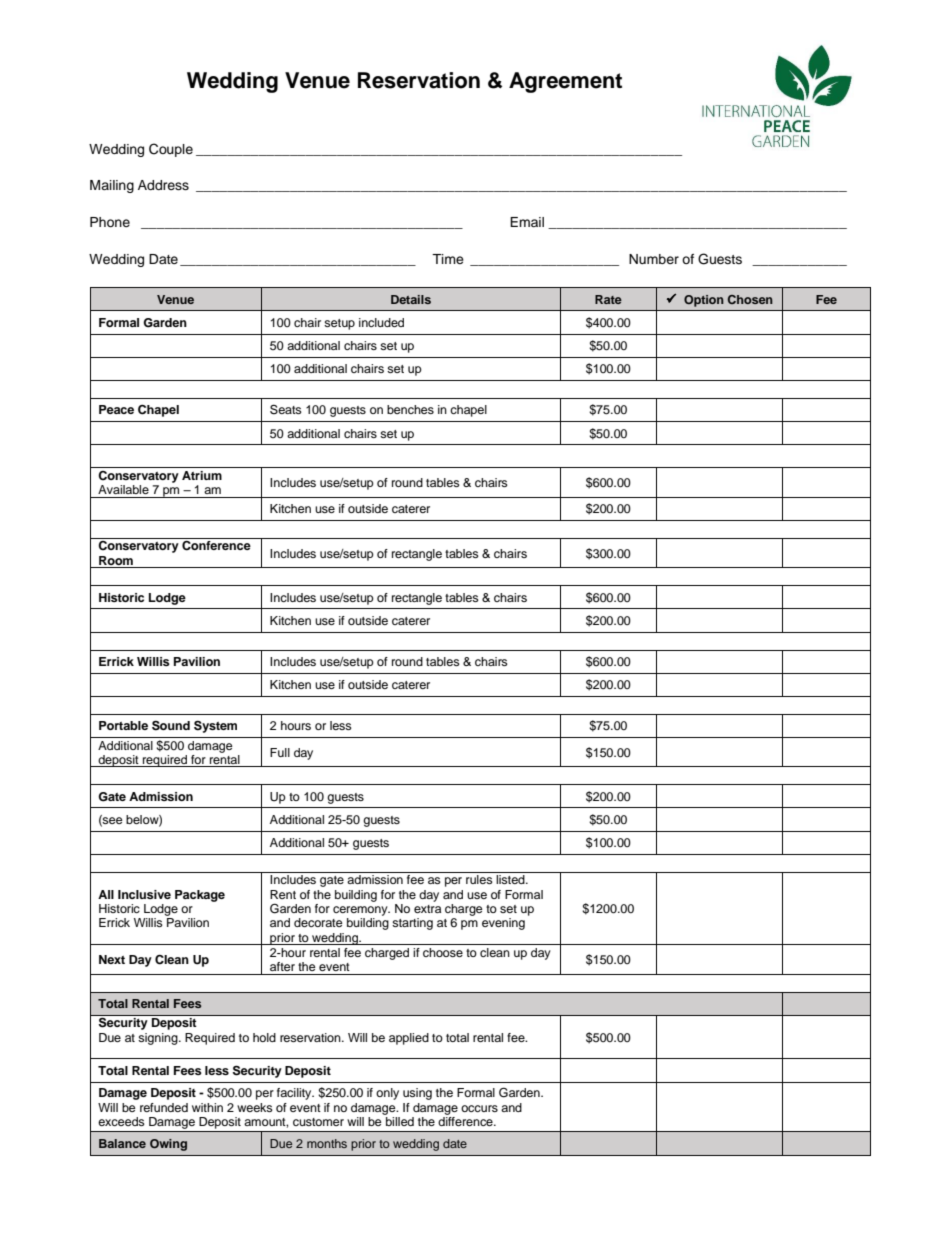  What do you see at coordinates (410, 409) in the screenshot?
I see `benches` at bounding box center [410, 409].
